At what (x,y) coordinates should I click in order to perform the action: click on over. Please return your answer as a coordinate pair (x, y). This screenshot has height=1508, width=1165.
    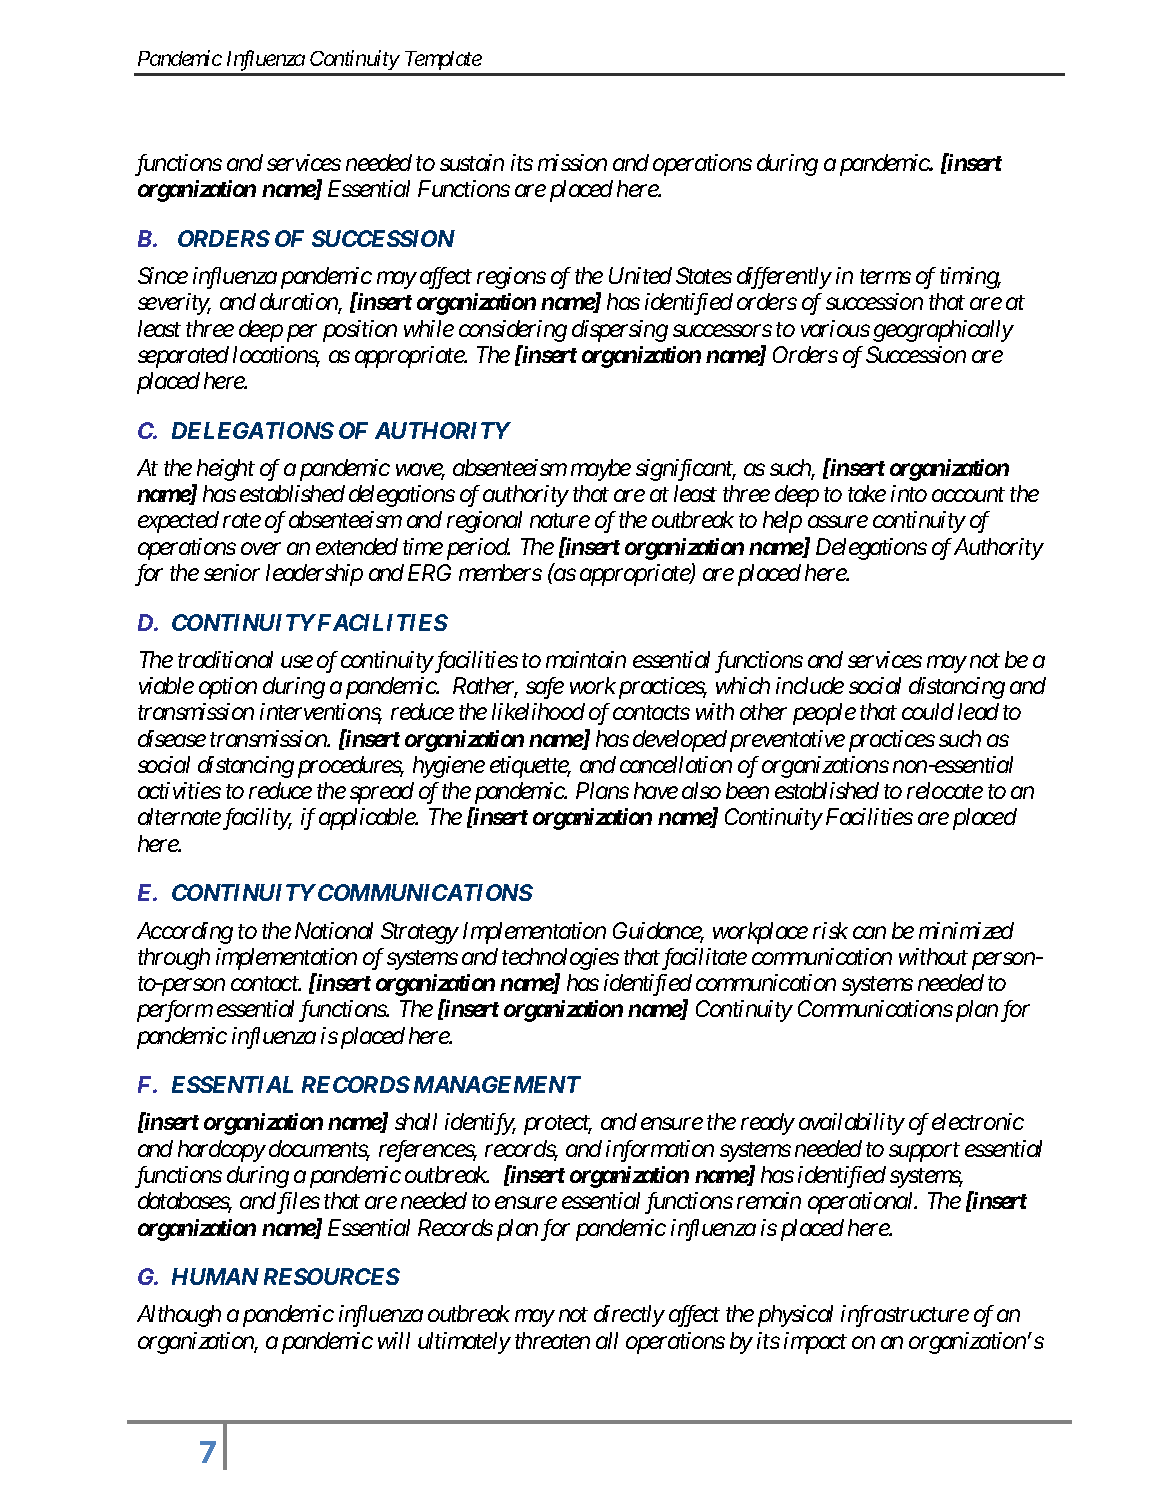
    Looking at the image, I should click on (261, 549).
